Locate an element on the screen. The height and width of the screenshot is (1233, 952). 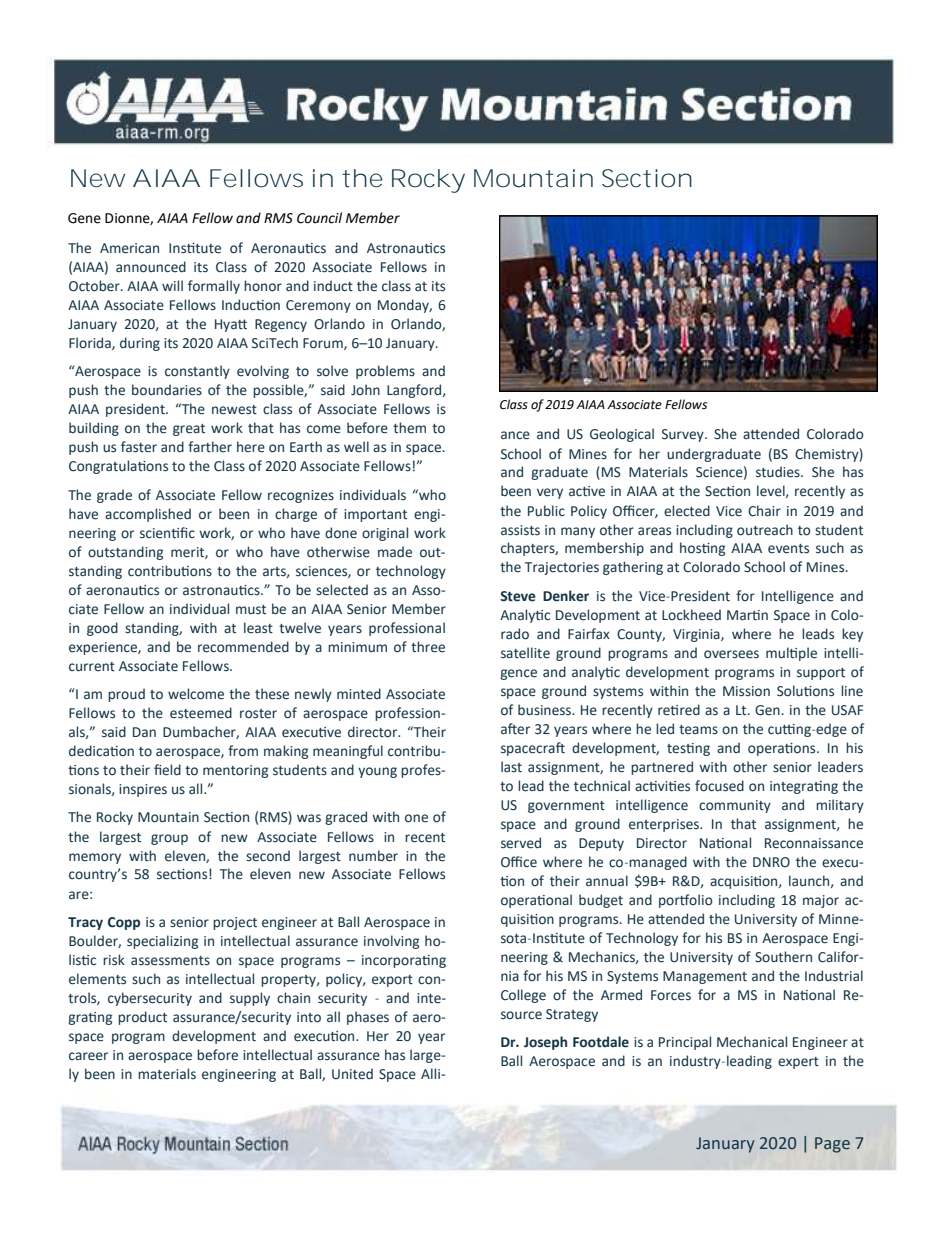
assists is located at coordinates (520, 530).
